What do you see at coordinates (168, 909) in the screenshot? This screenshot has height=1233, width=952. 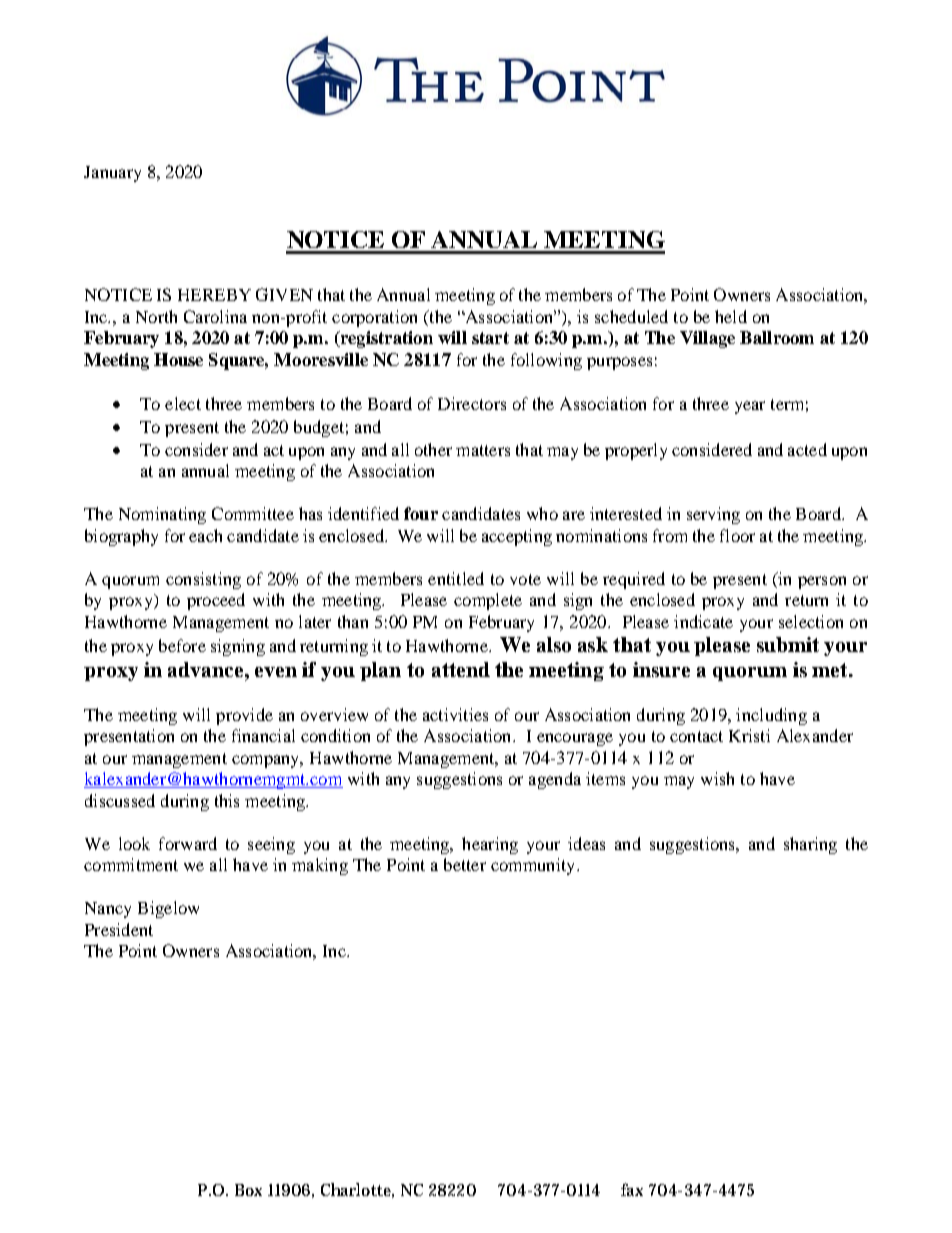 I see `Bigelow` at bounding box center [168, 909].
